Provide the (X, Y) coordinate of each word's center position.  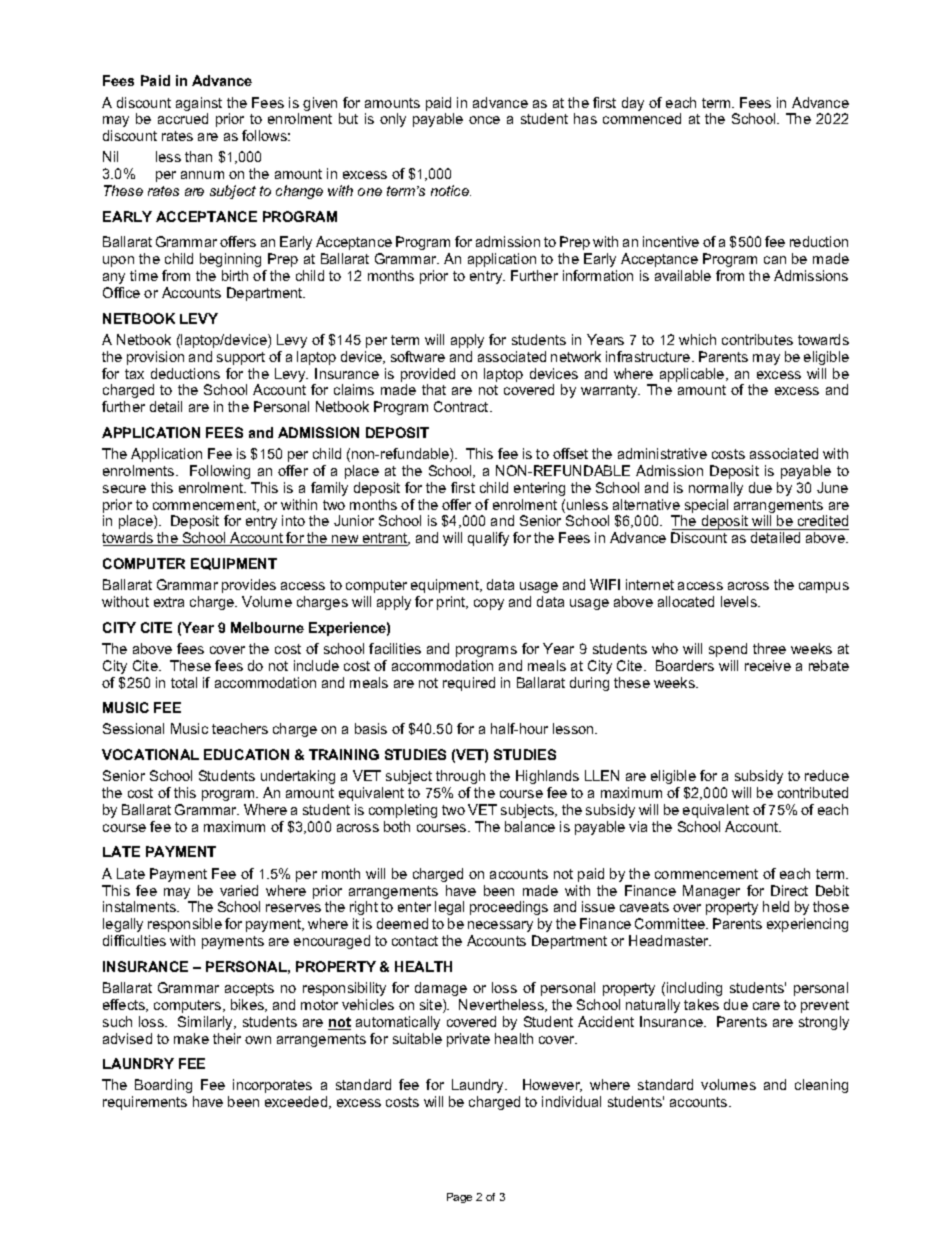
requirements (145, 1103)
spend (728, 650)
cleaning (821, 1086)
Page (459, 1198)
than (198, 156)
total (184, 682)
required (469, 684)
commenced (642, 118)
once (484, 120)
